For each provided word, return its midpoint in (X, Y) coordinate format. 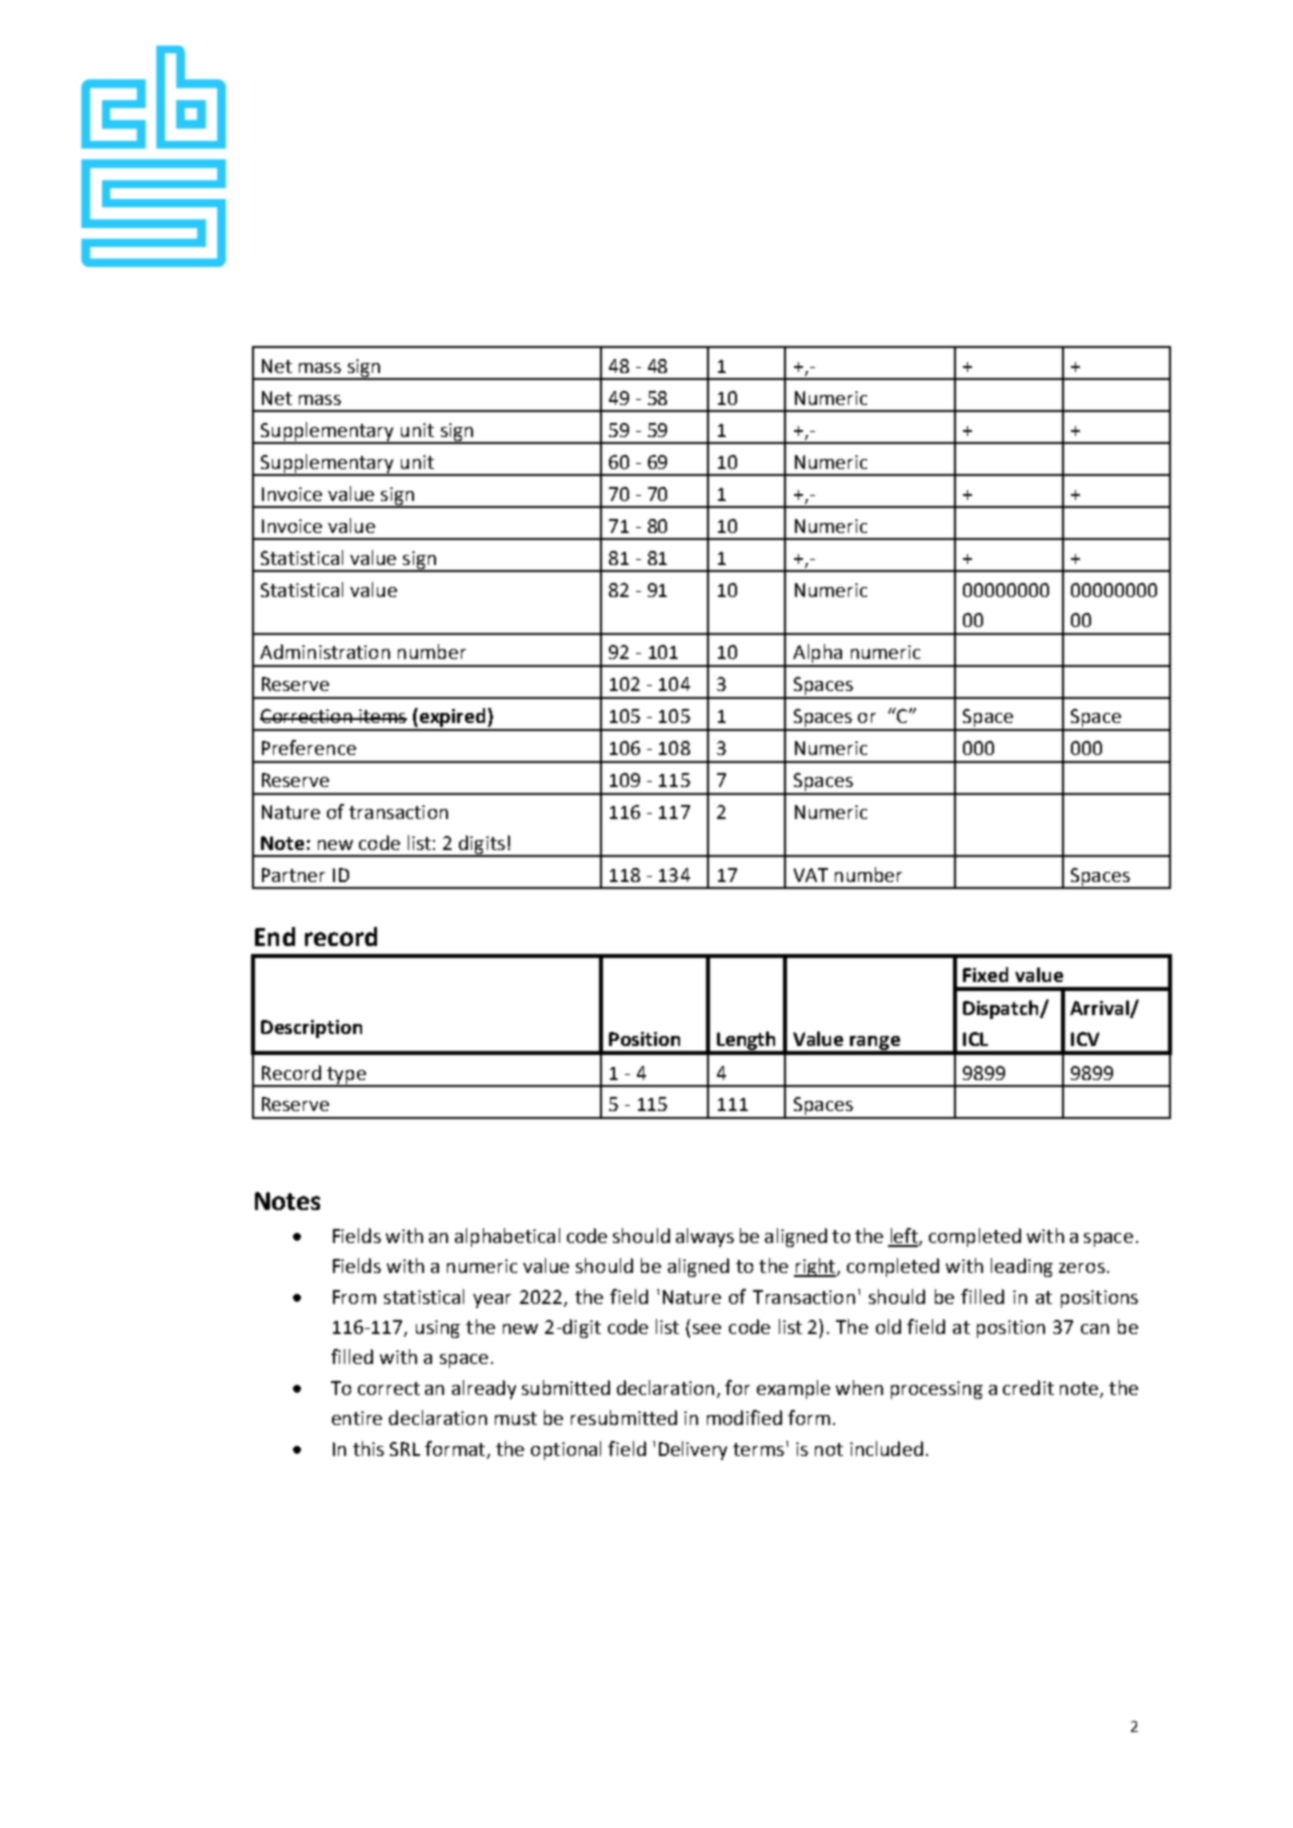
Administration (325, 651)
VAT (811, 875)
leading (1022, 1267)
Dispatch (1002, 1009)
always (705, 1237)
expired (452, 719)
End (275, 936)
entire (357, 1418)
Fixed (985, 974)
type (346, 1076)
